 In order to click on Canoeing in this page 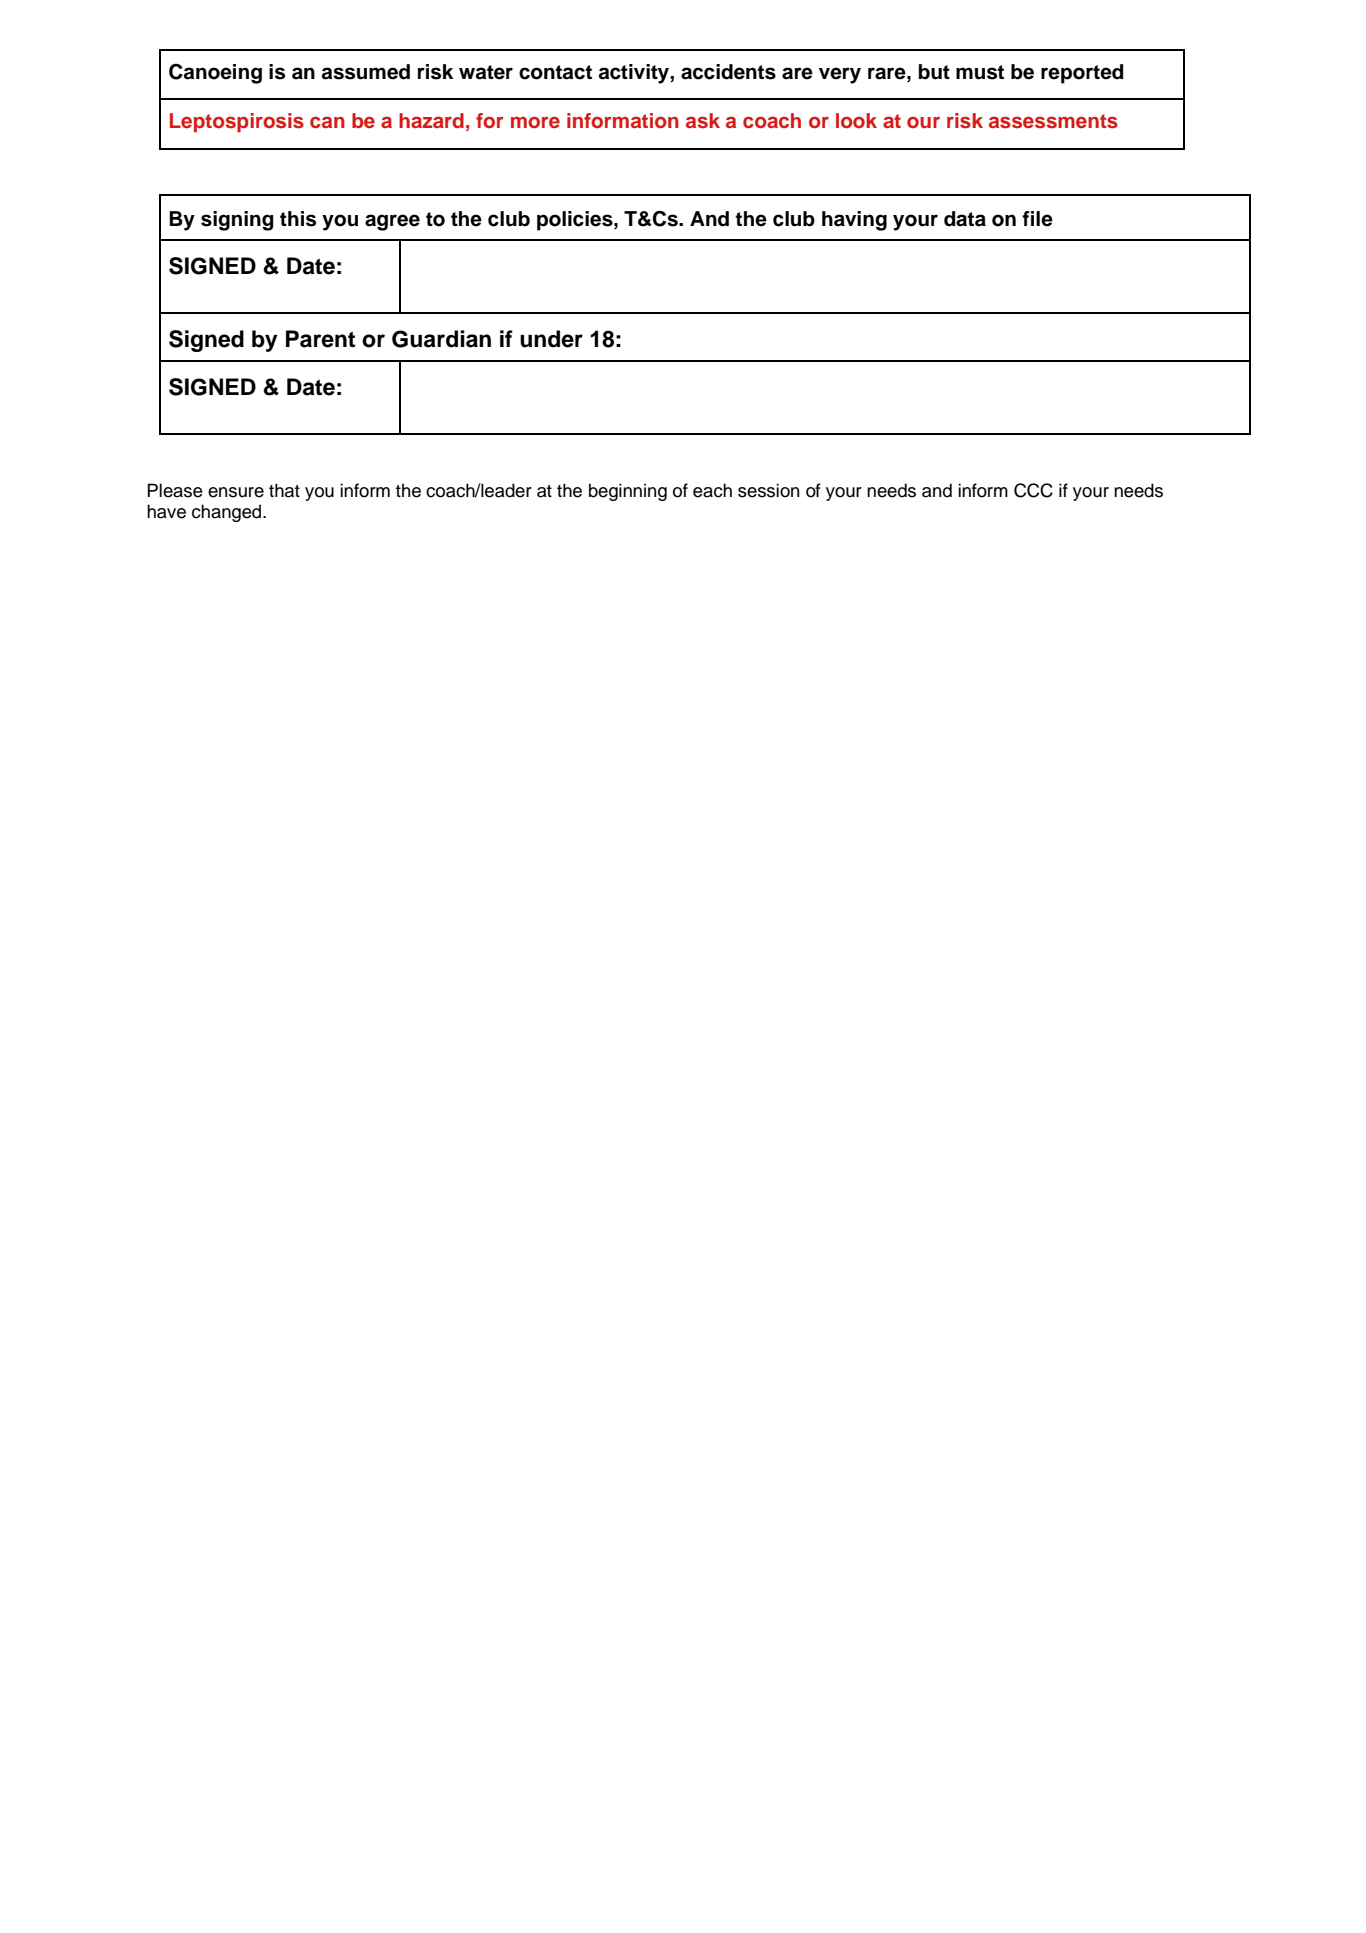, I will do `click(215, 74)`.
